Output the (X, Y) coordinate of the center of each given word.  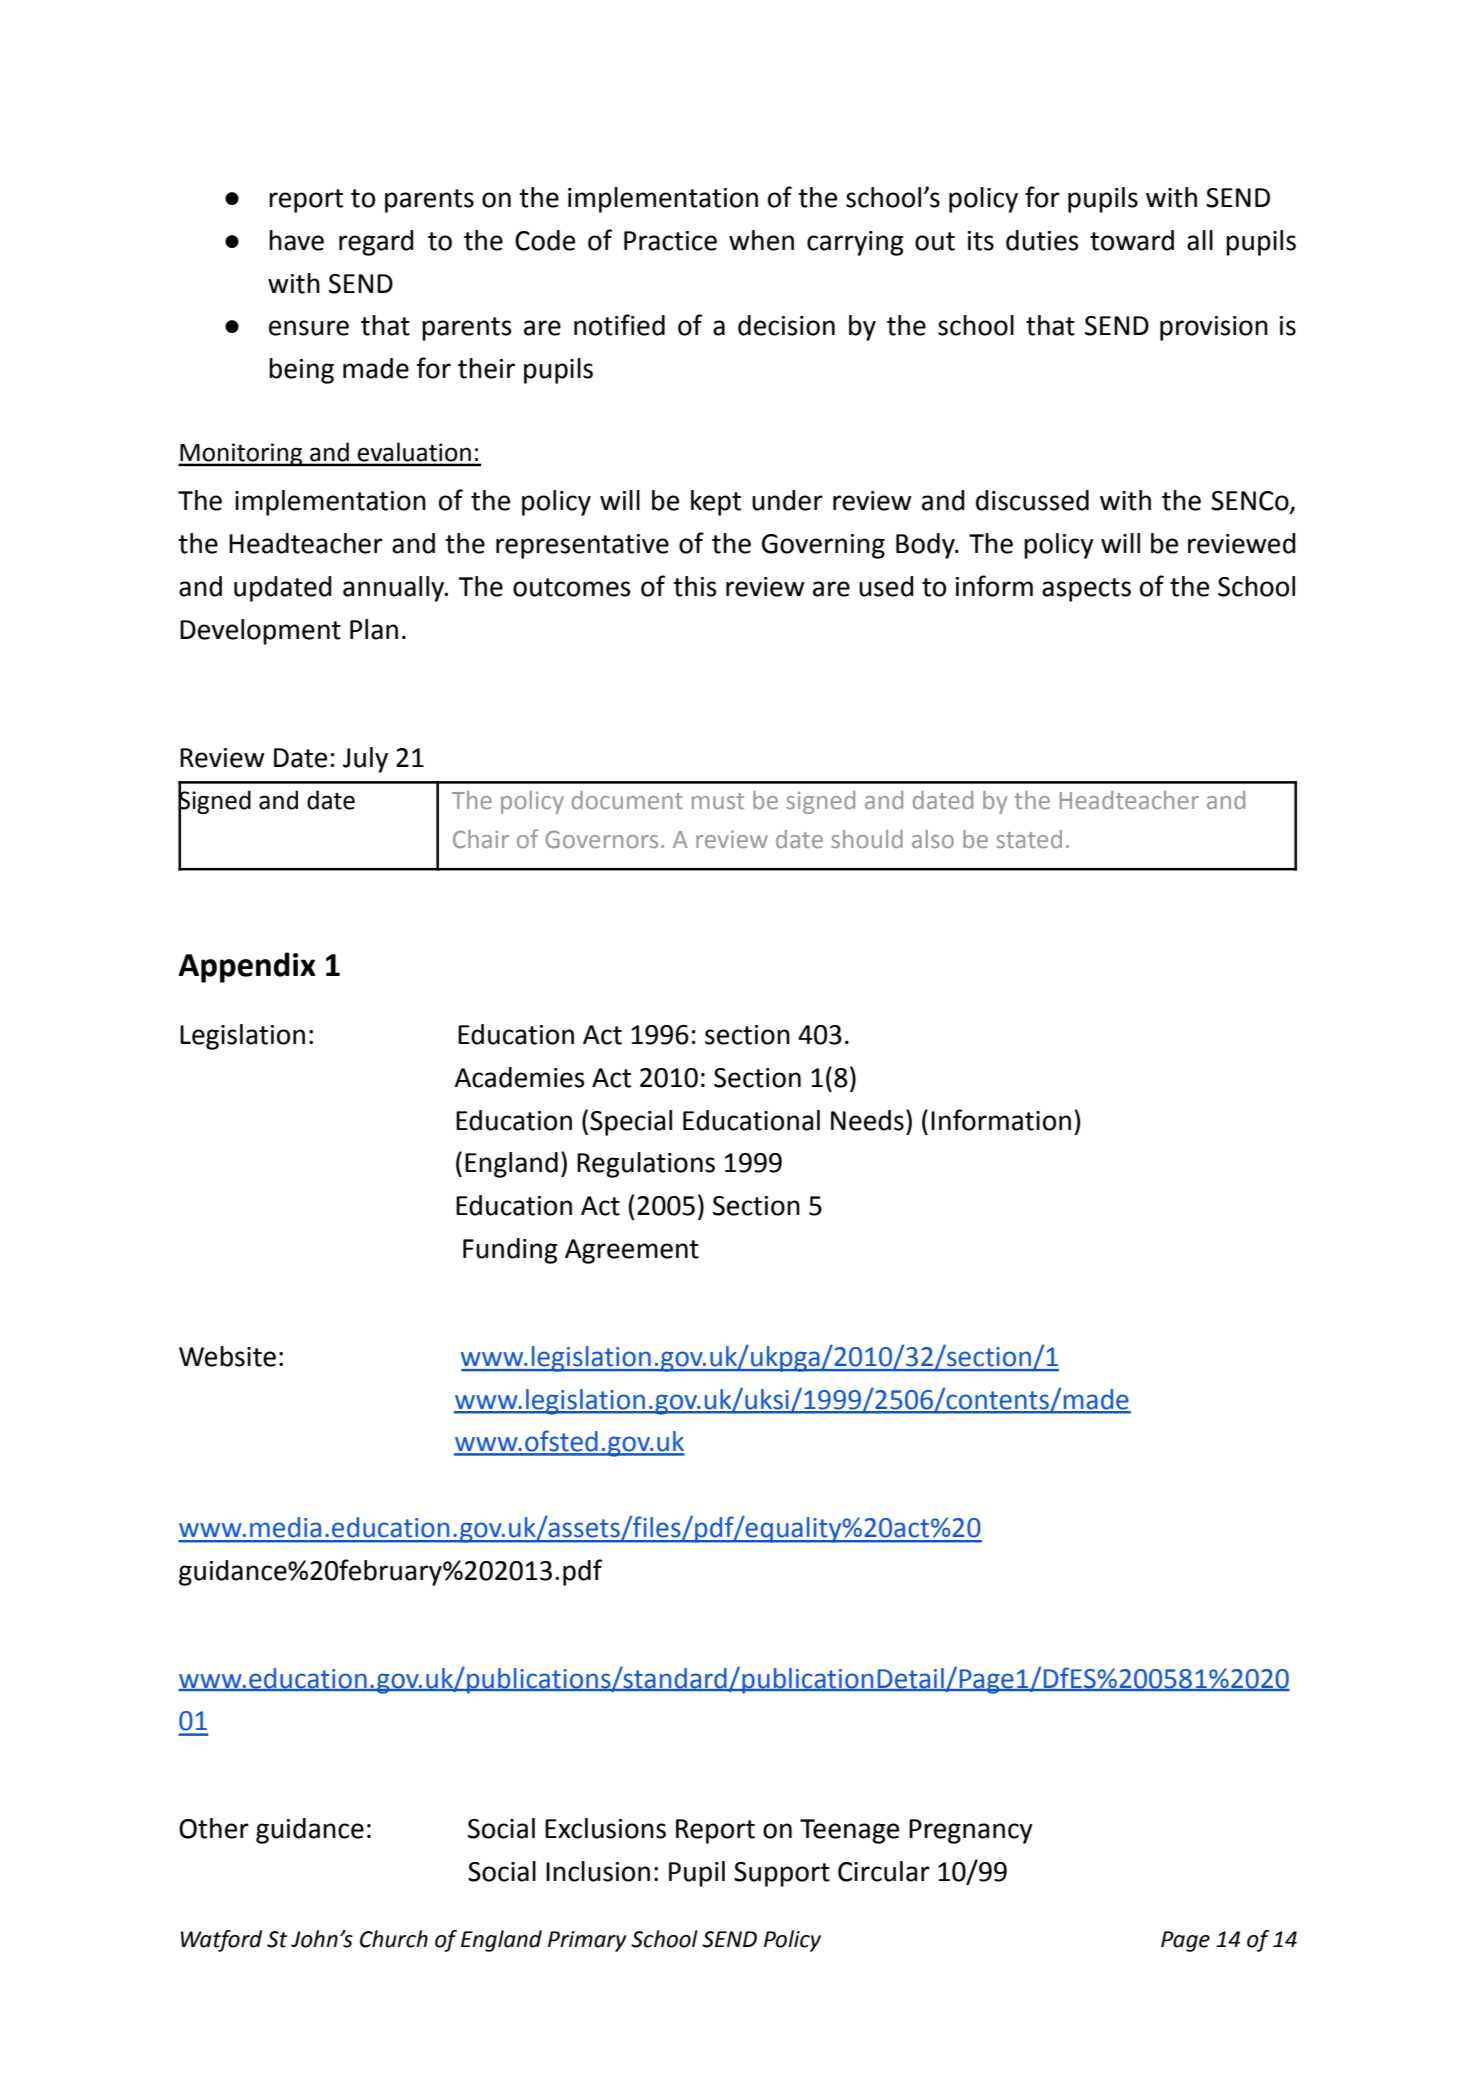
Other (214, 1828)
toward (1132, 240)
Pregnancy (971, 1831)
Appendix (247, 967)
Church (394, 1939)
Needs (867, 1120)
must (718, 801)
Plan (374, 629)
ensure (309, 328)
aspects (1086, 590)
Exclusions (605, 1828)
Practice (670, 241)
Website (227, 1356)
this (695, 586)
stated (1029, 839)
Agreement (632, 1251)
